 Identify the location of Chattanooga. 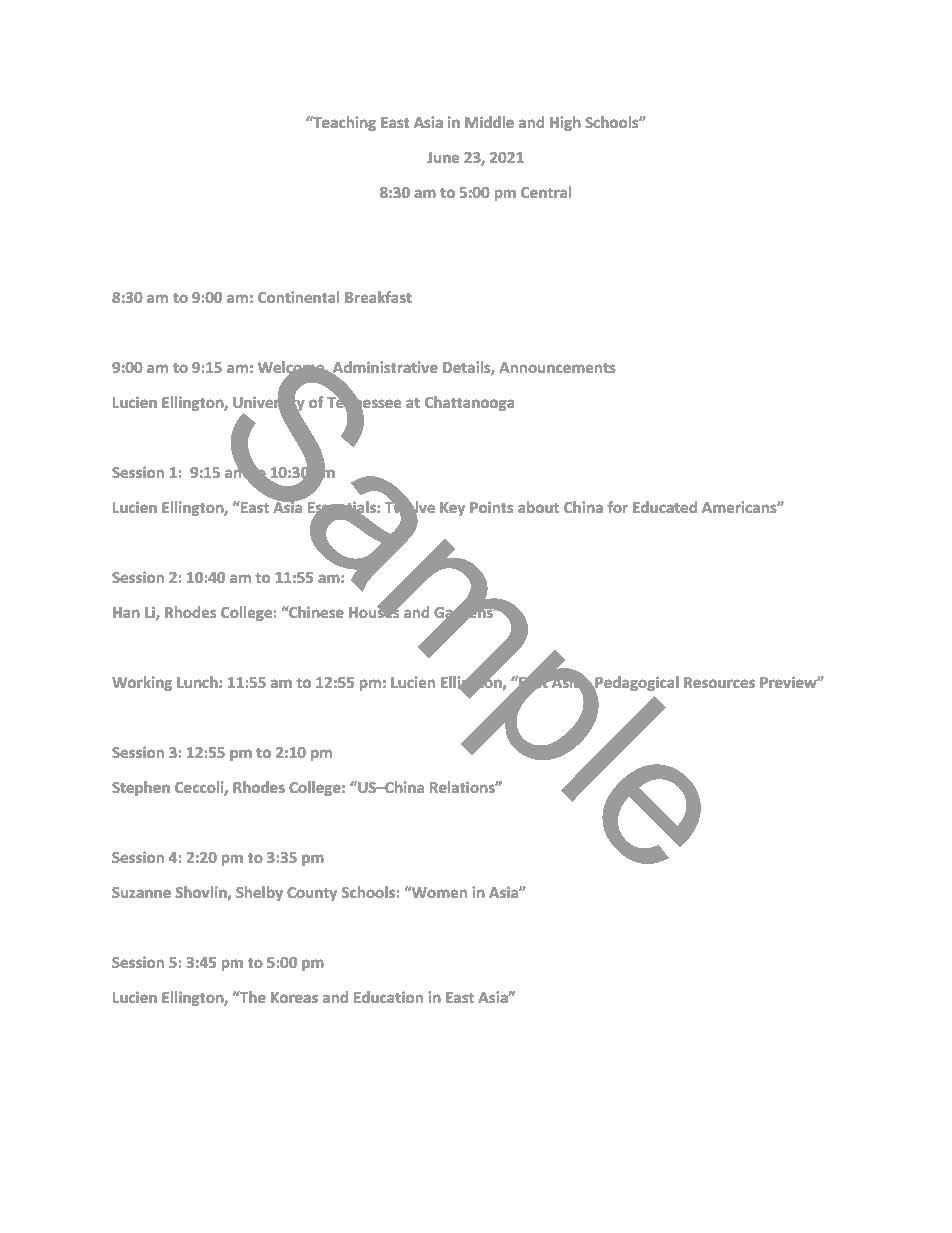
(469, 403).
